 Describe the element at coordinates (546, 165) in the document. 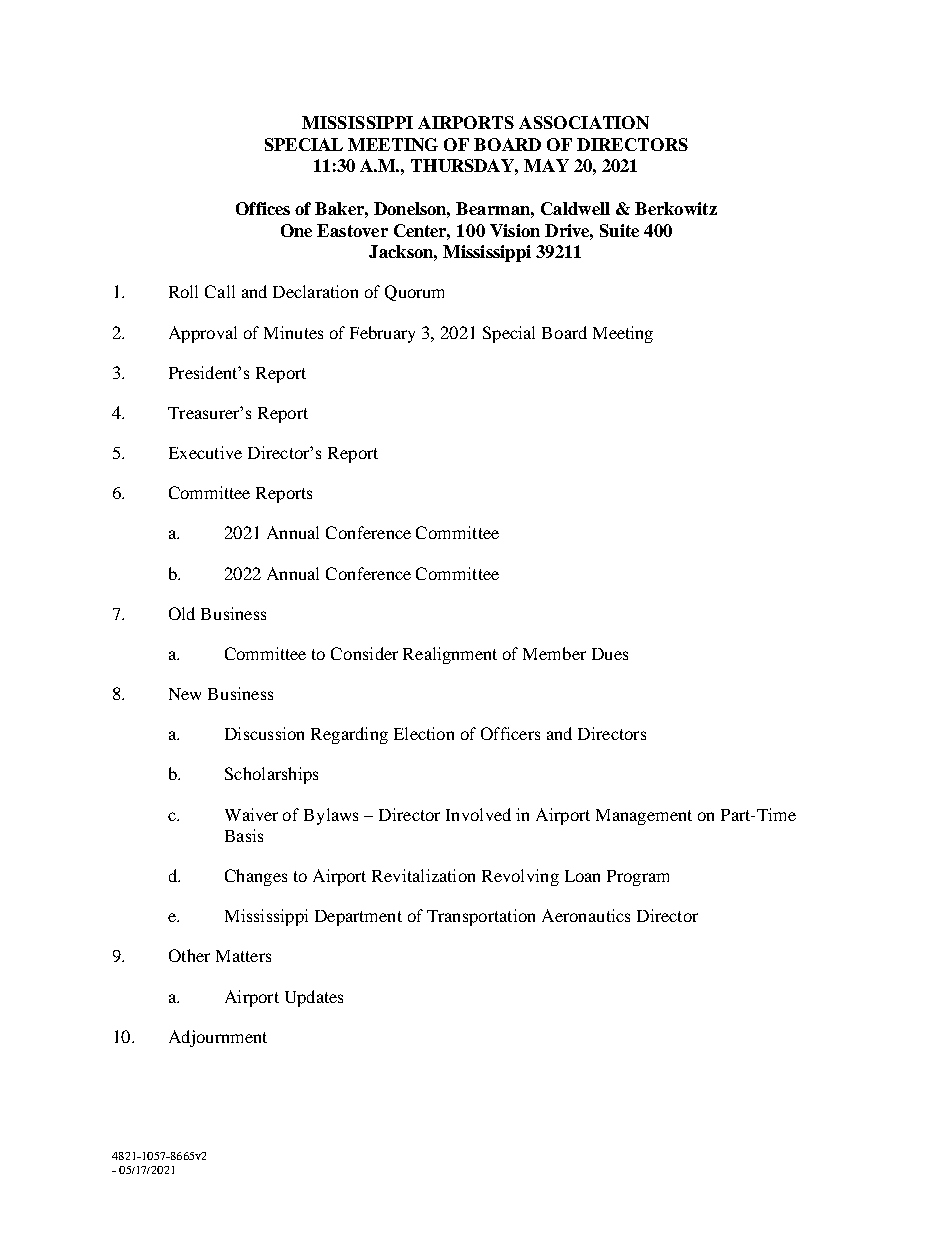

I see `MAY` at that location.
